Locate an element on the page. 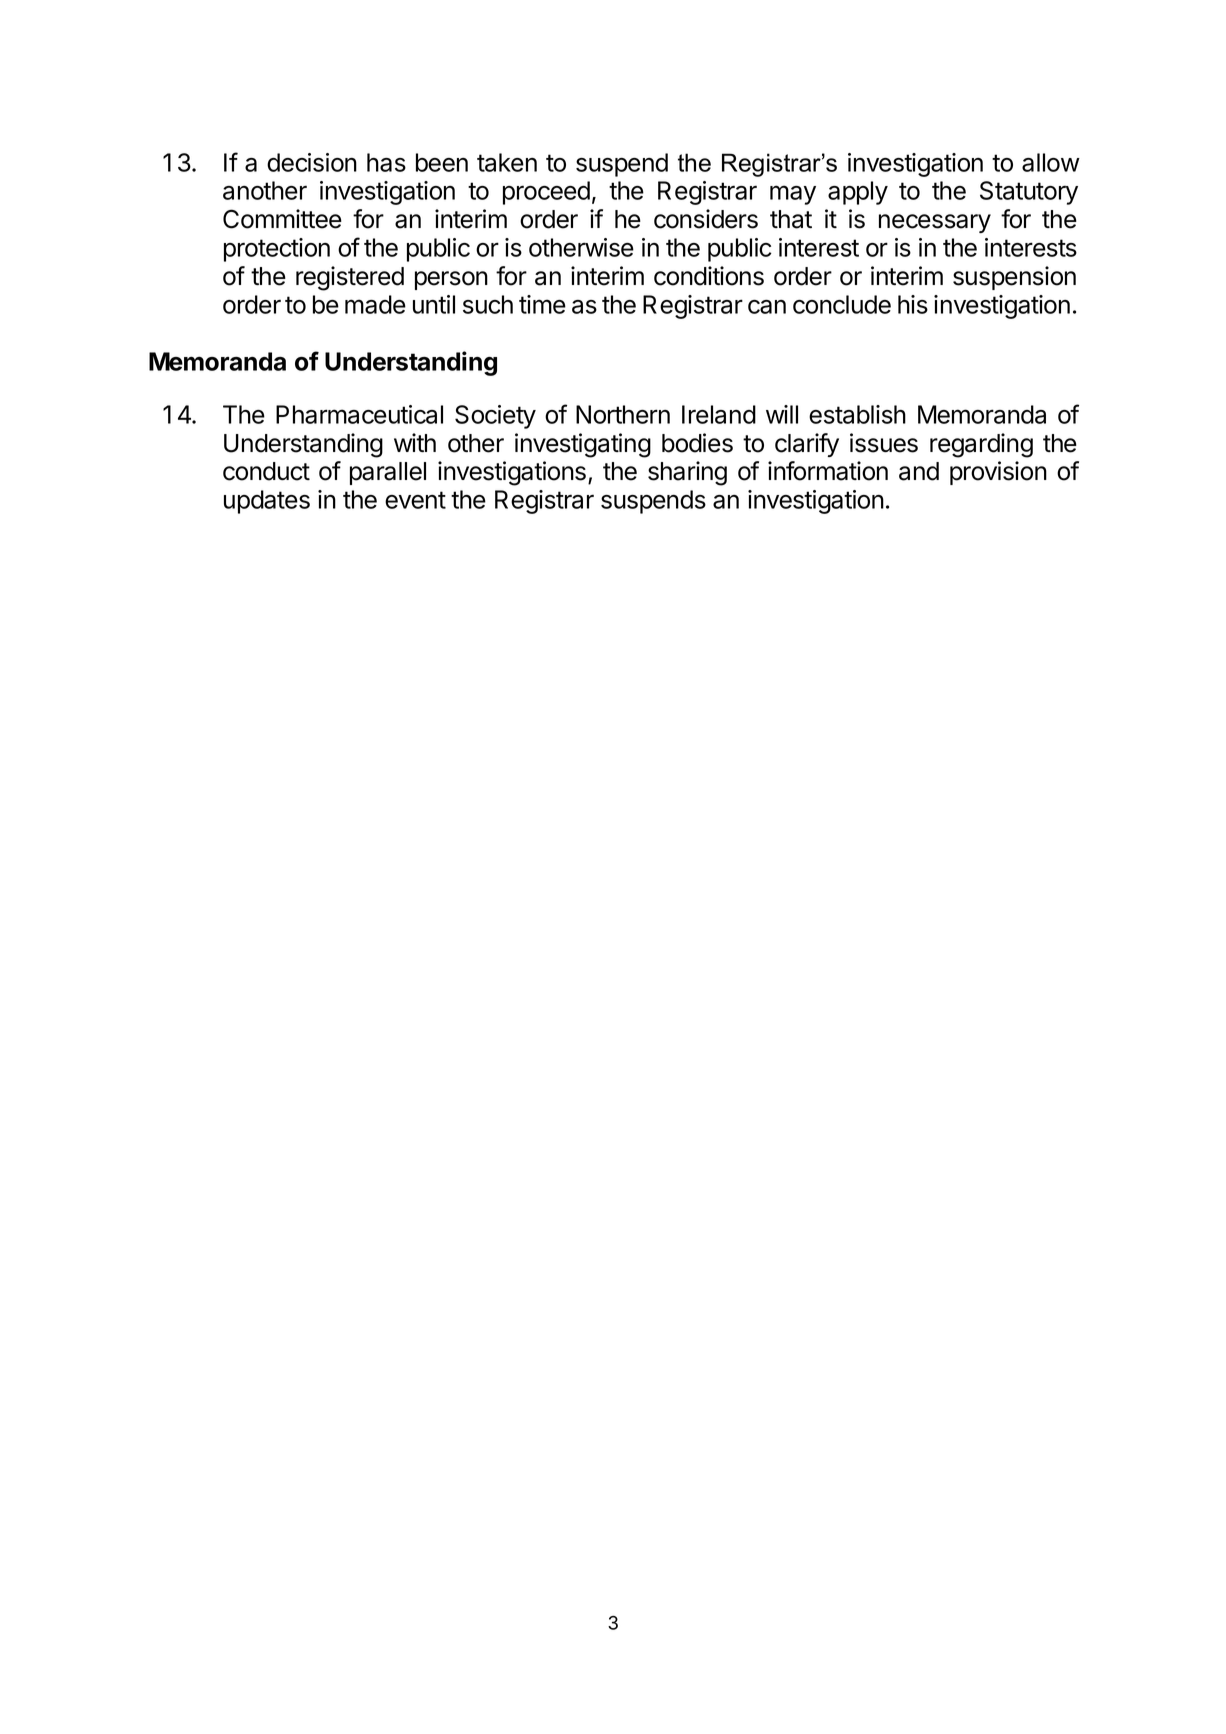  establish is located at coordinates (857, 414).
